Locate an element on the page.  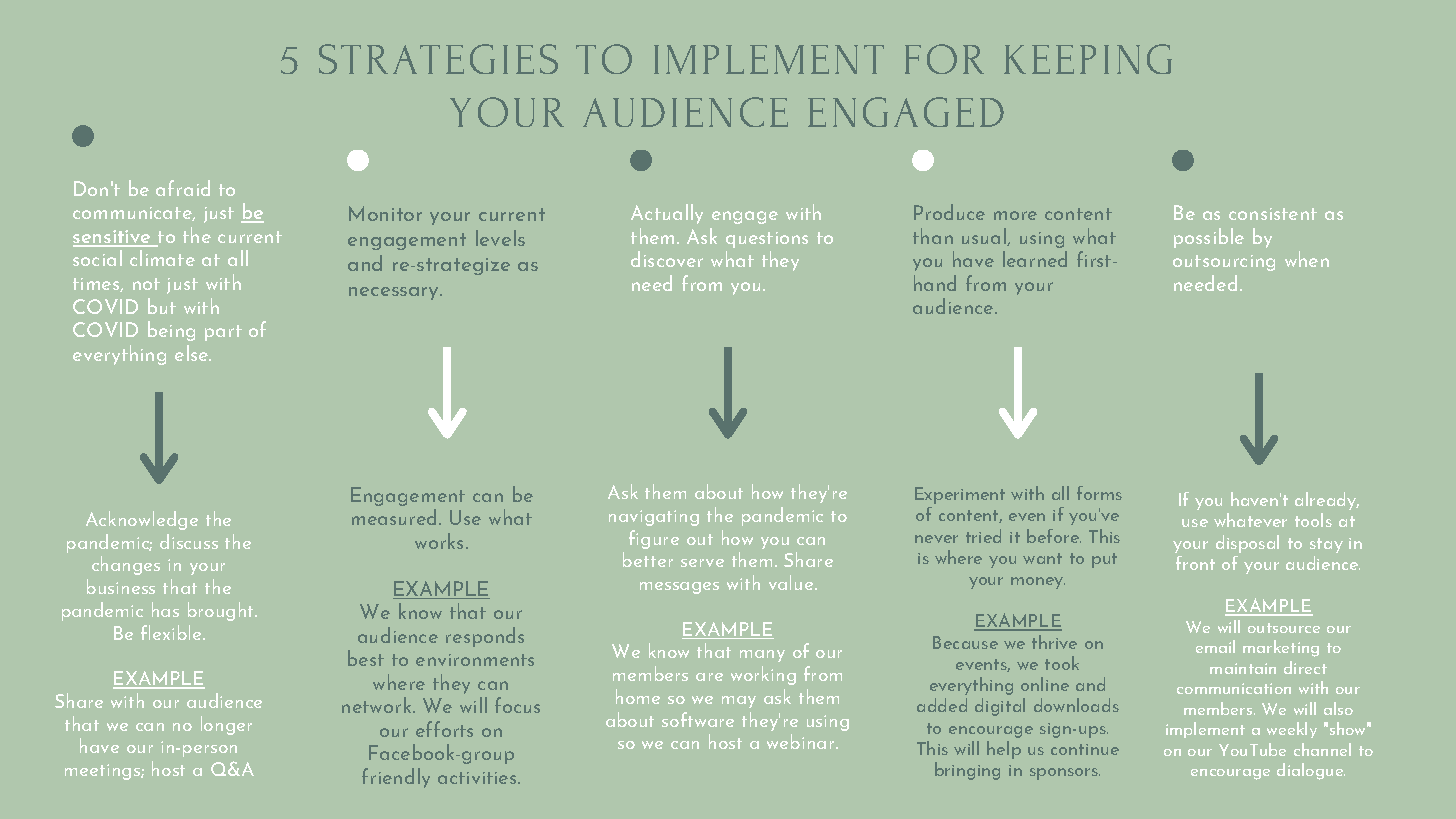
messages is located at coordinates (679, 588).
